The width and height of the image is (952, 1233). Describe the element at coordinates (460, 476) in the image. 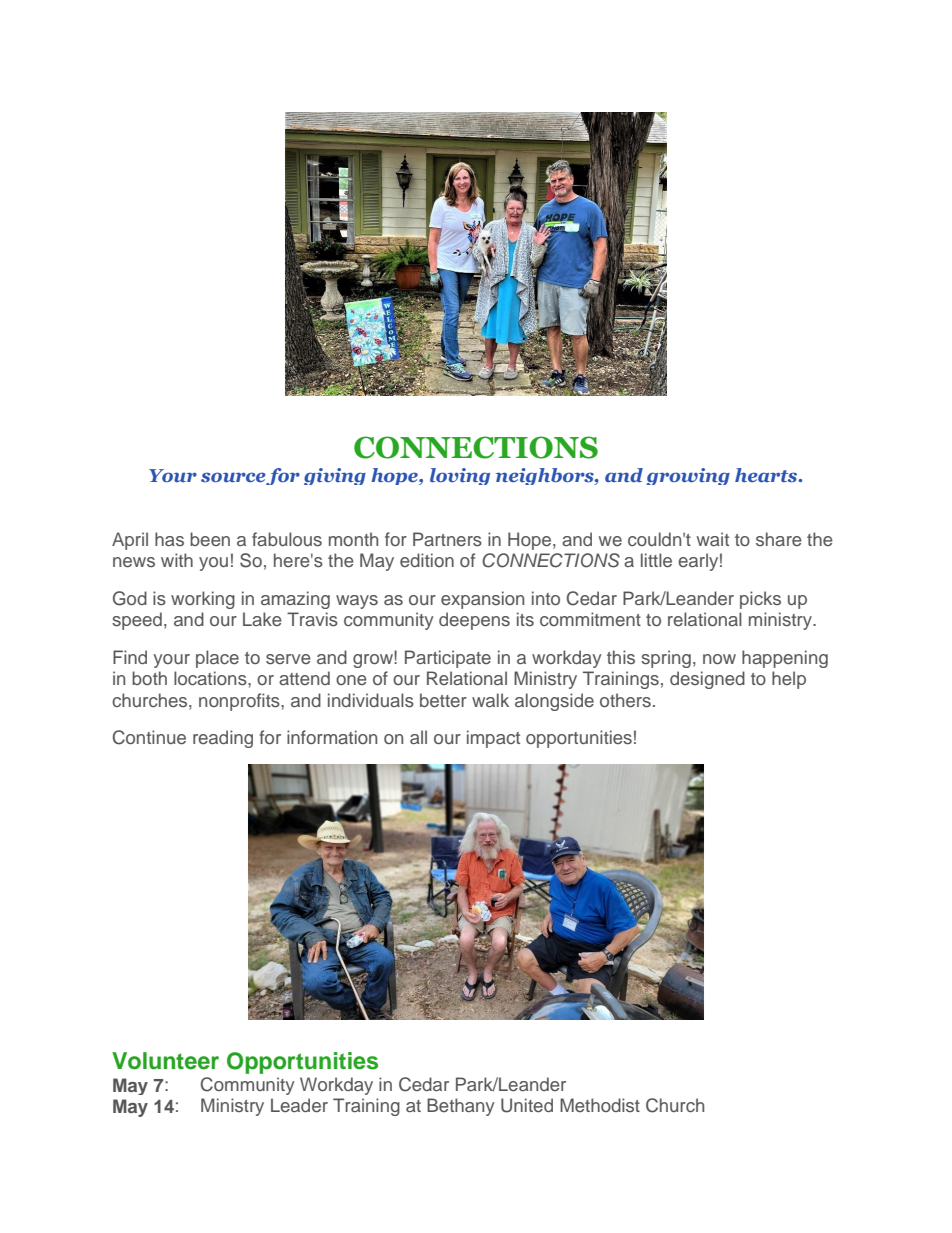

I see `loving` at that location.
